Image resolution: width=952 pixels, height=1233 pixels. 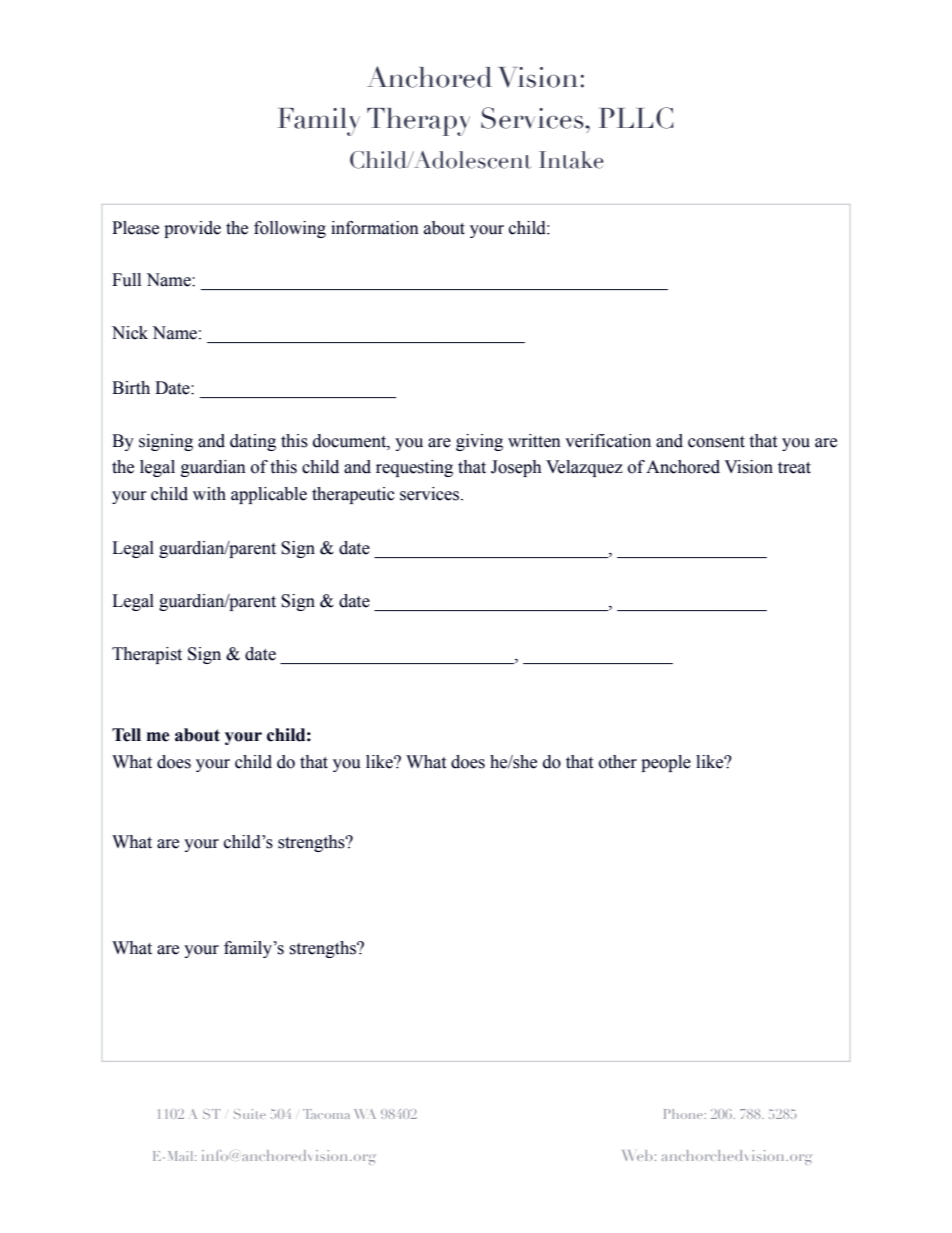 I want to click on PLLC, so click(x=636, y=118).
